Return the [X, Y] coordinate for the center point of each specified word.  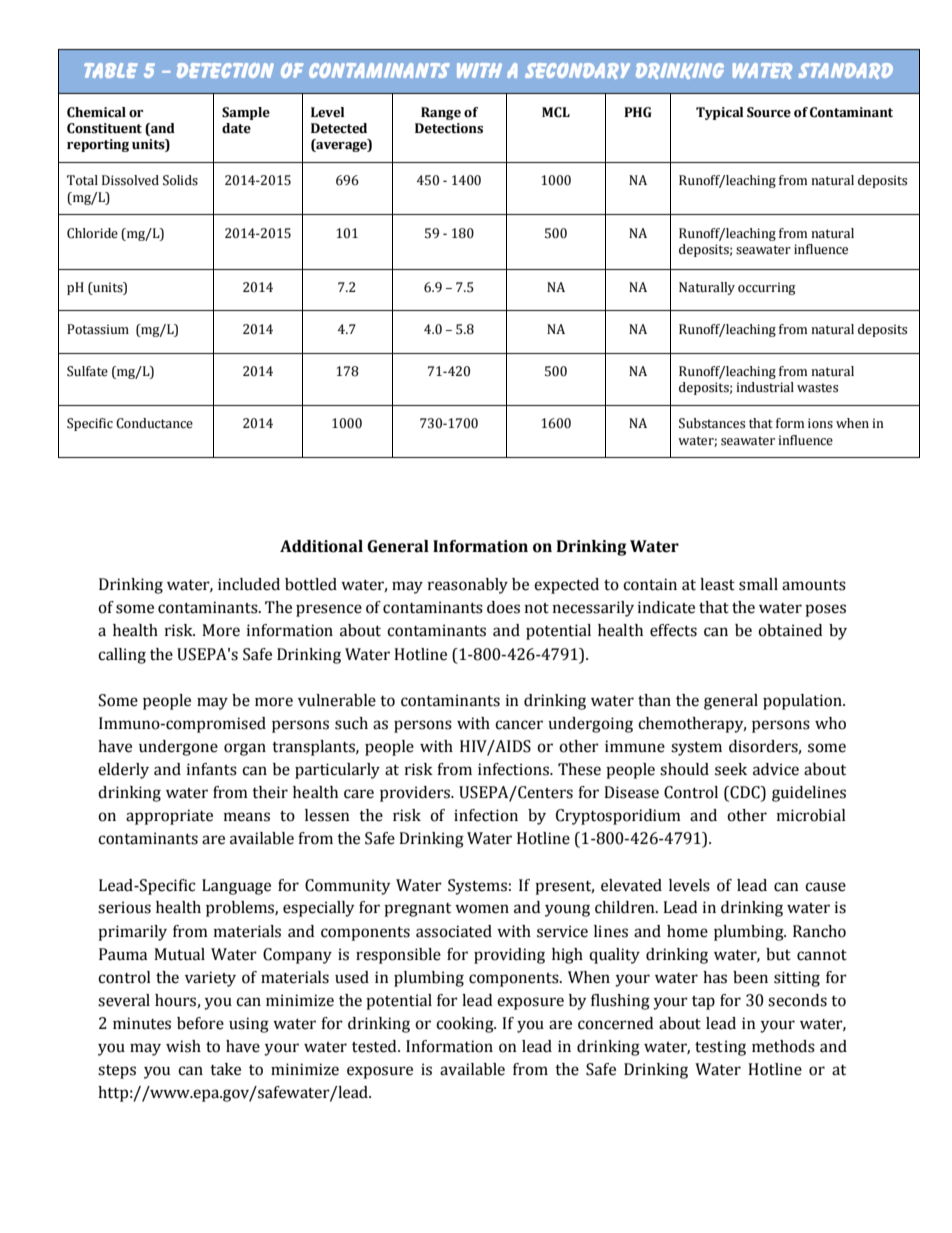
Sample [246, 113]
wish [183, 1046]
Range [441, 113]
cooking [466, 1025]
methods [783, 1046]
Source [769, 112]
